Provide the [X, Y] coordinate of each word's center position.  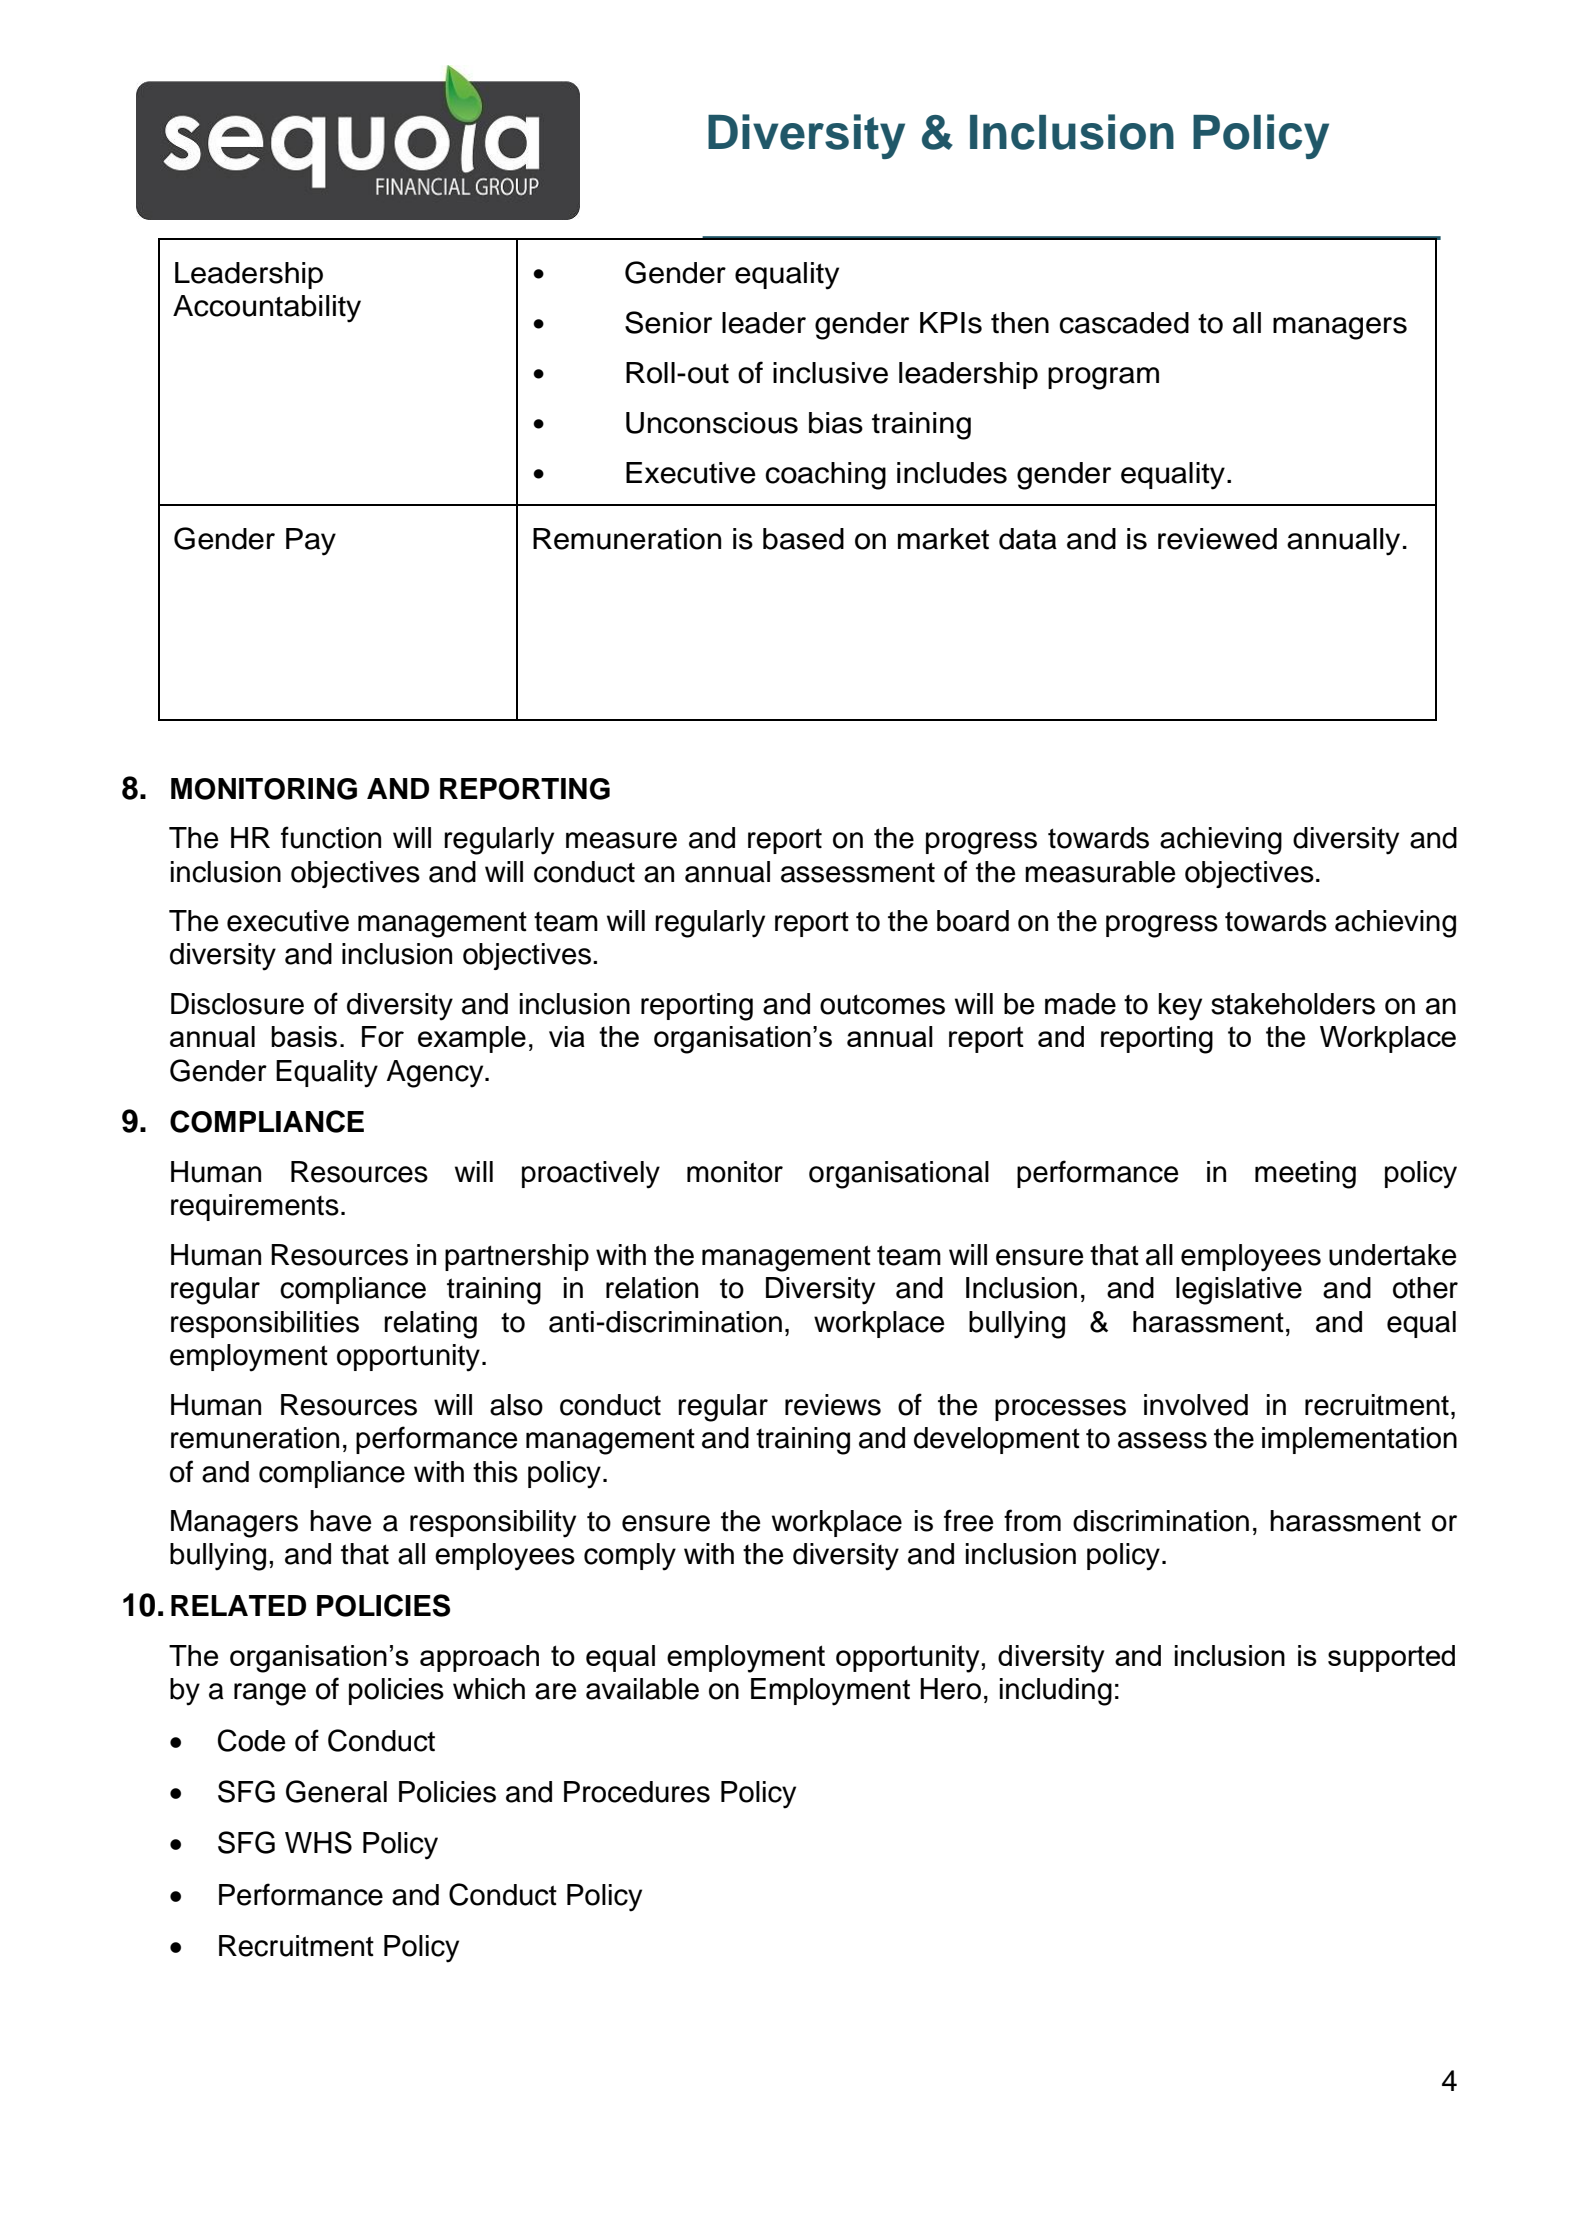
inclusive [830, 373]
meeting [1305, 1175]
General [336, 1791]
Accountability [267, 309]
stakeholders [1293, 1004]
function [331, 837]
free [969, 1520]
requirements [255, 1207]
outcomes [882, 1004]
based [803, 539]
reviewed [1217, 539]
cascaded [1124, 323]
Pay [311, 542]
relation [652, 1288]
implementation [1359, 1440]
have [341, 1521]
